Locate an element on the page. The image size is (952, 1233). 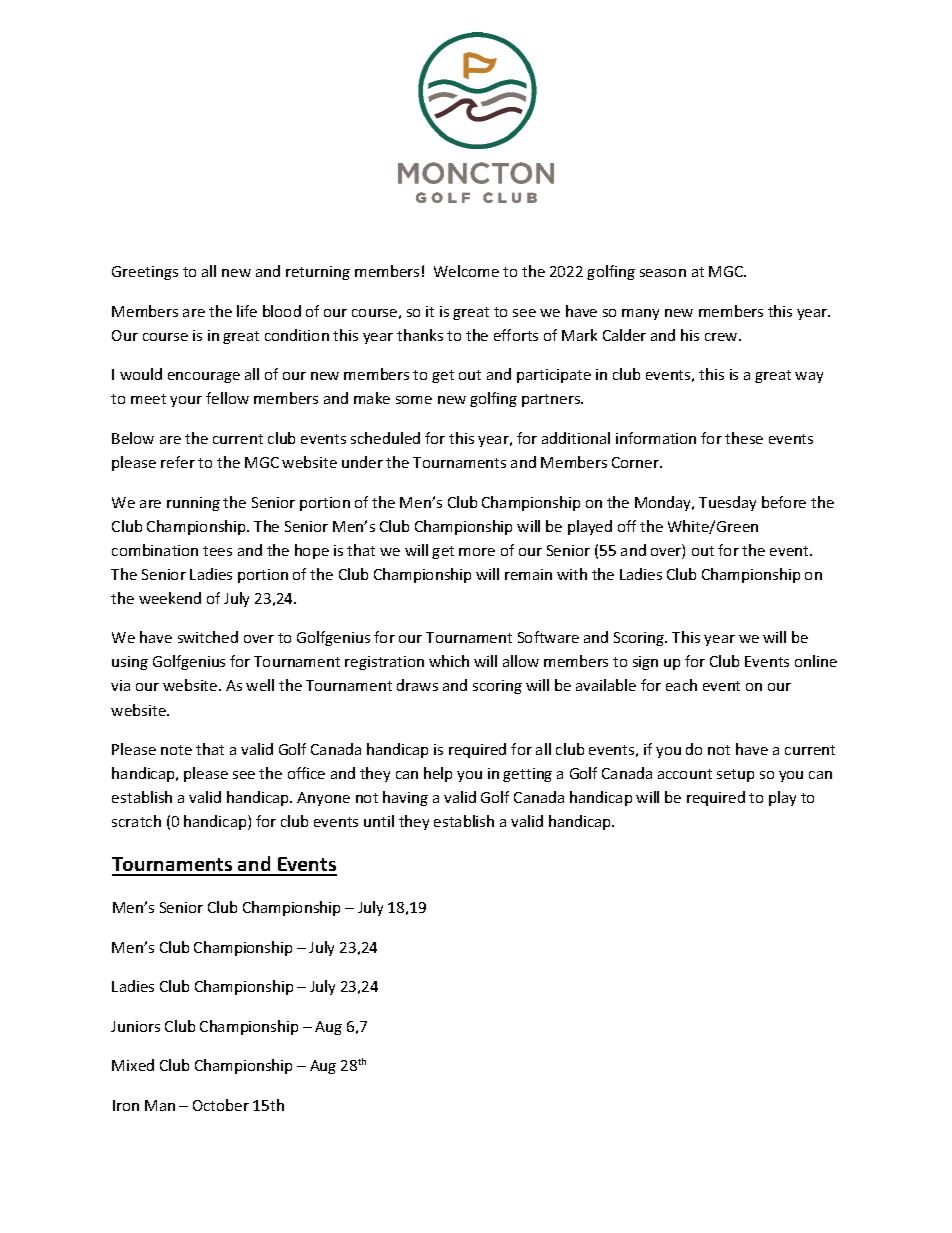
setup is located at coordinates (735, 775).
